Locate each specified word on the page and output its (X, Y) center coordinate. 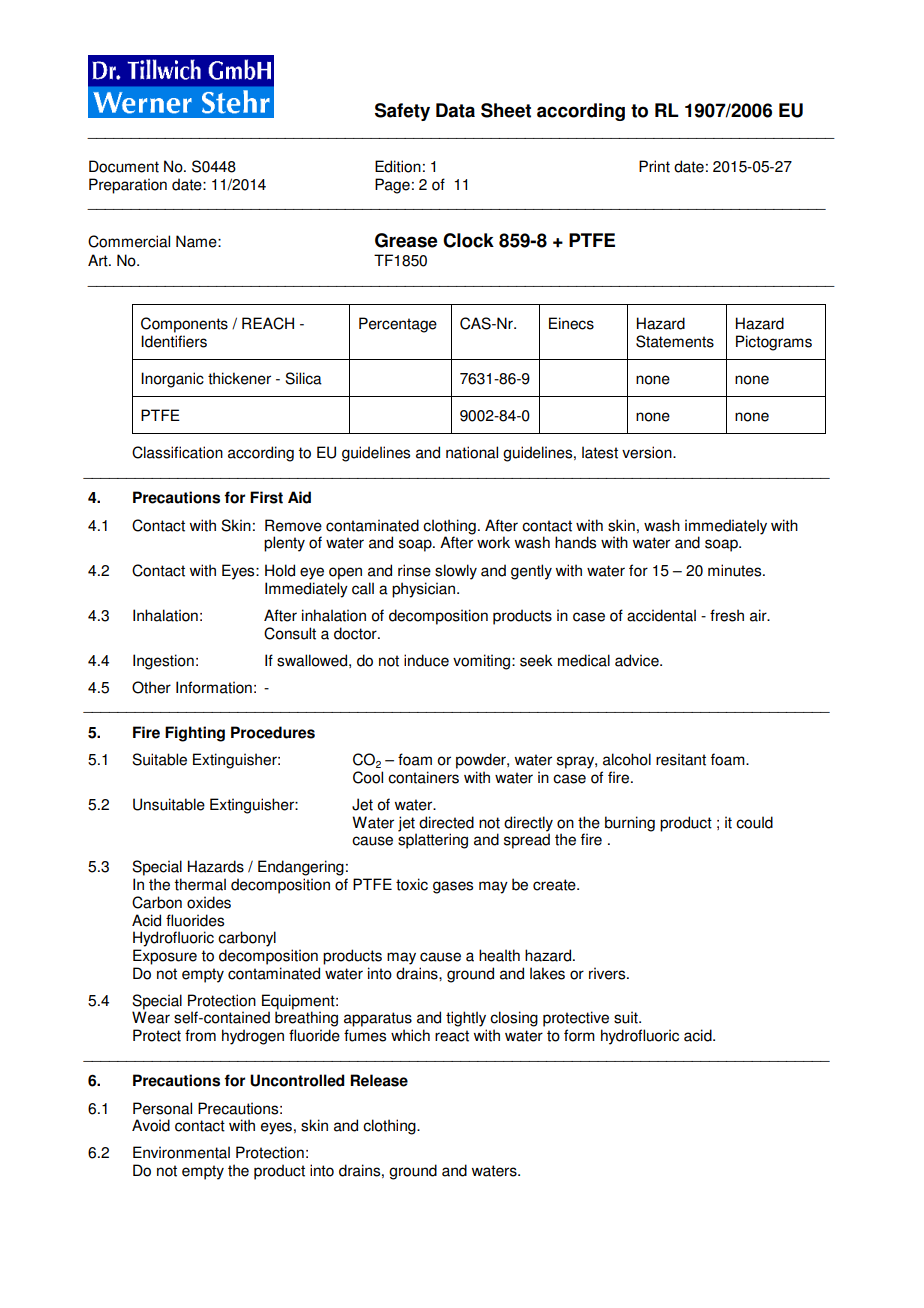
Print (654, 166)
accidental (661, 615)
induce (426, 660)
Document (124, 166)
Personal (162, 1108)
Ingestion (163, 662)
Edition (398, 166)
